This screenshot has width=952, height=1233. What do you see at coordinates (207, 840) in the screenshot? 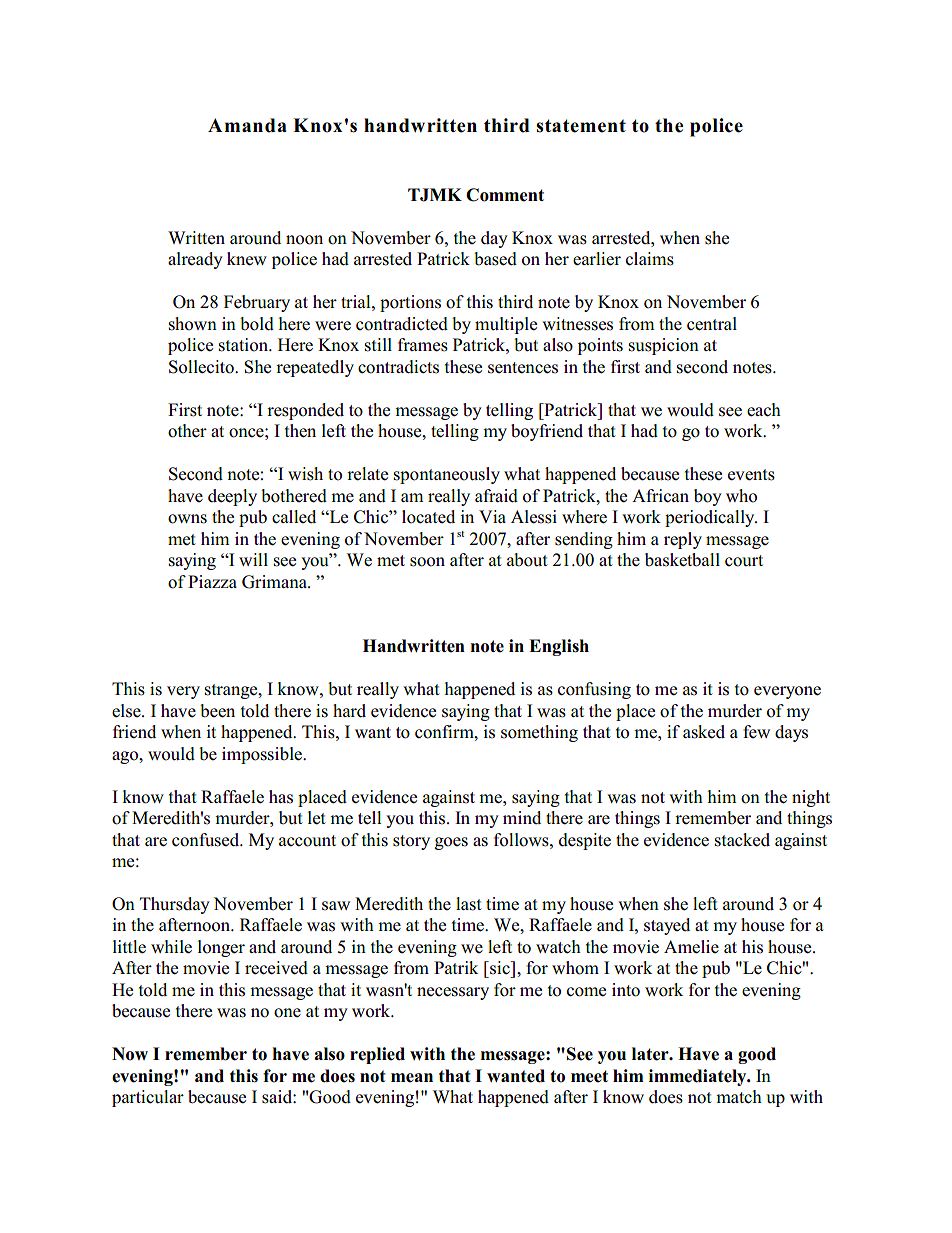
I see `confused` at bounding box center [207, 840].
